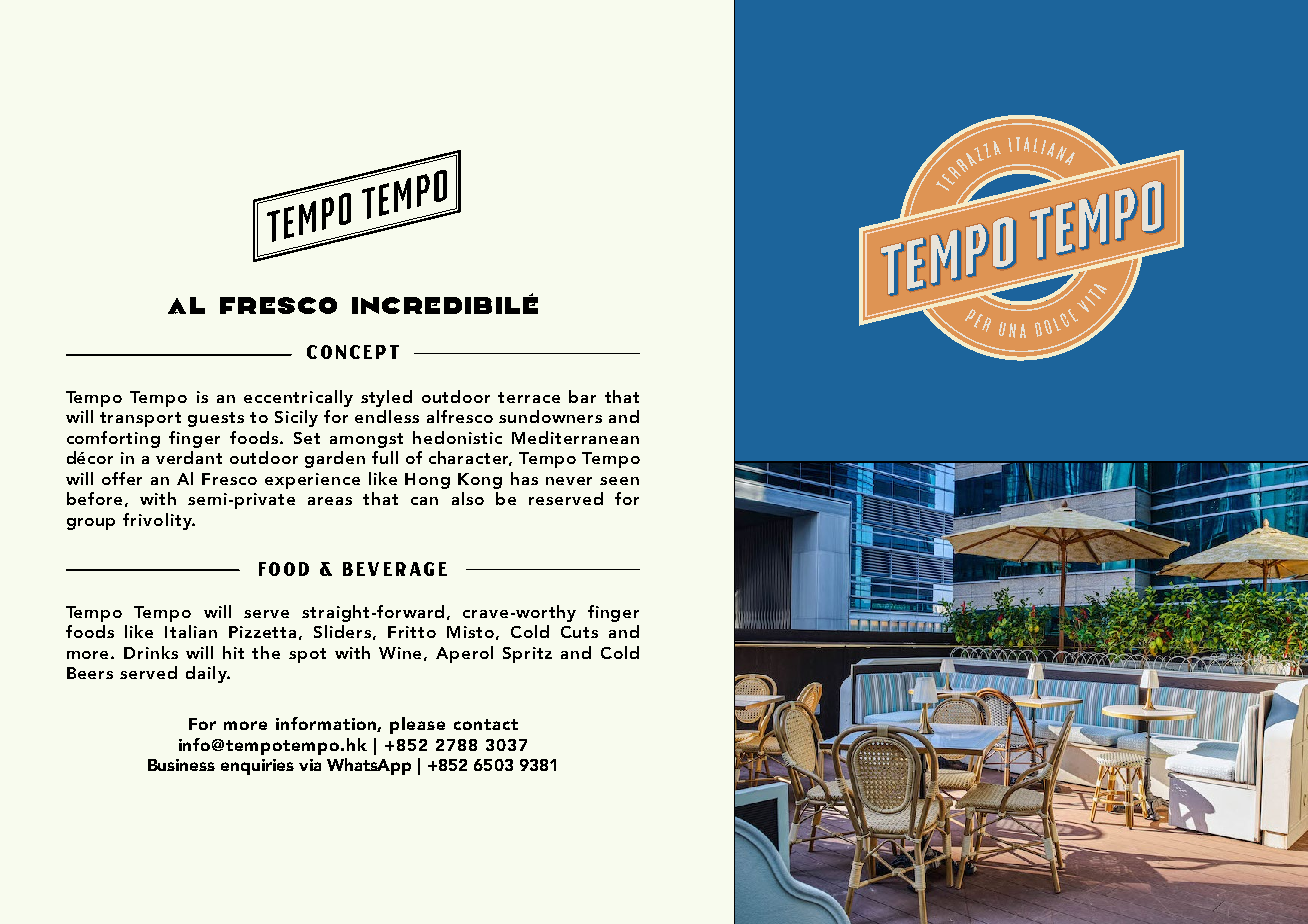 The height and width of the image is (924, 1308). Describe the element at coordinates (582, 396) in the image. I see `bar` at that location.
